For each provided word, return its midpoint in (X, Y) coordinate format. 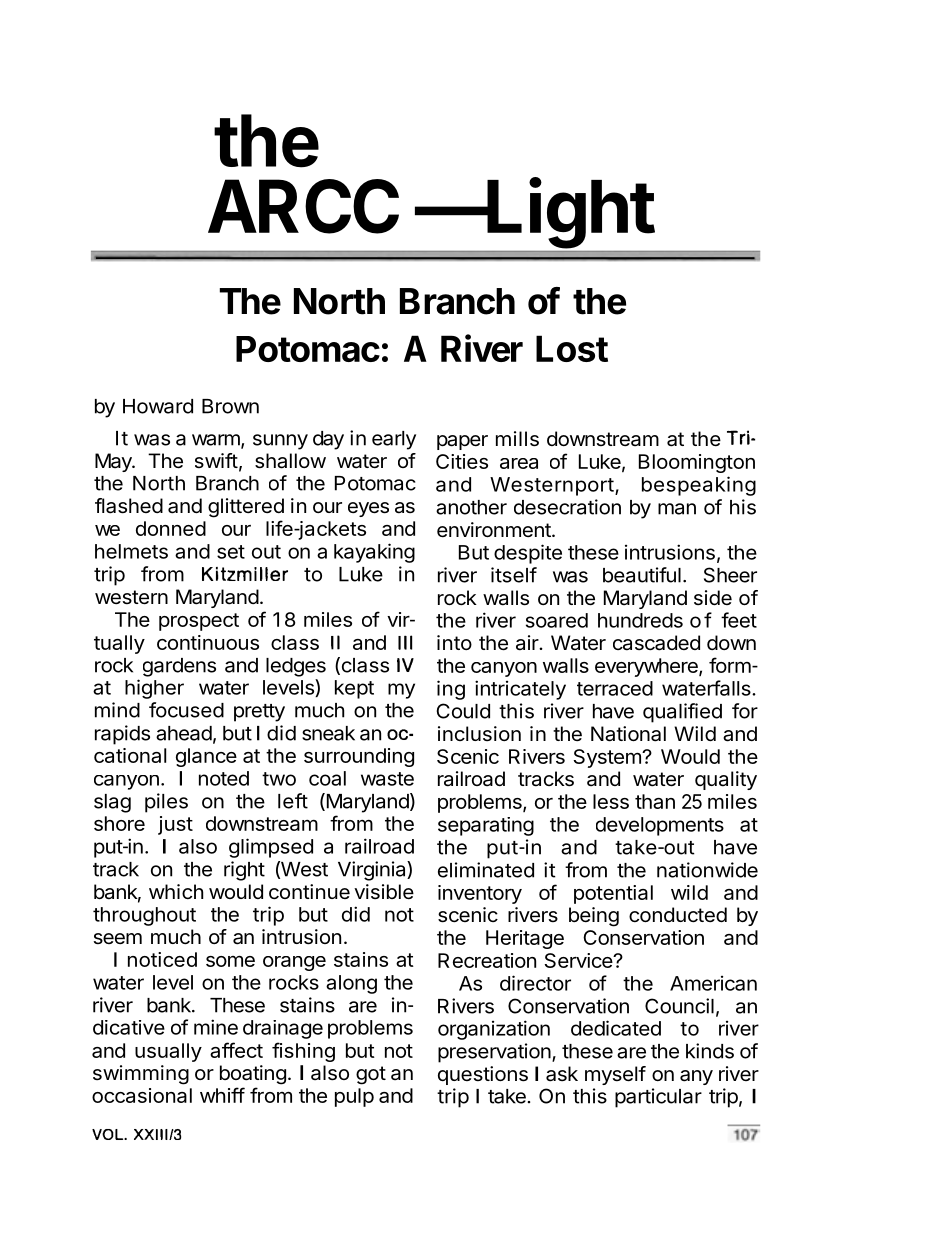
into (454, 642)
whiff (222, 1095)
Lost (572, 348)
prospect (199, 622)
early (394, 440)
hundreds (640, 620)
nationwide (707, 870)
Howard (158, 406)
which (176, 891)
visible (384, 892)
